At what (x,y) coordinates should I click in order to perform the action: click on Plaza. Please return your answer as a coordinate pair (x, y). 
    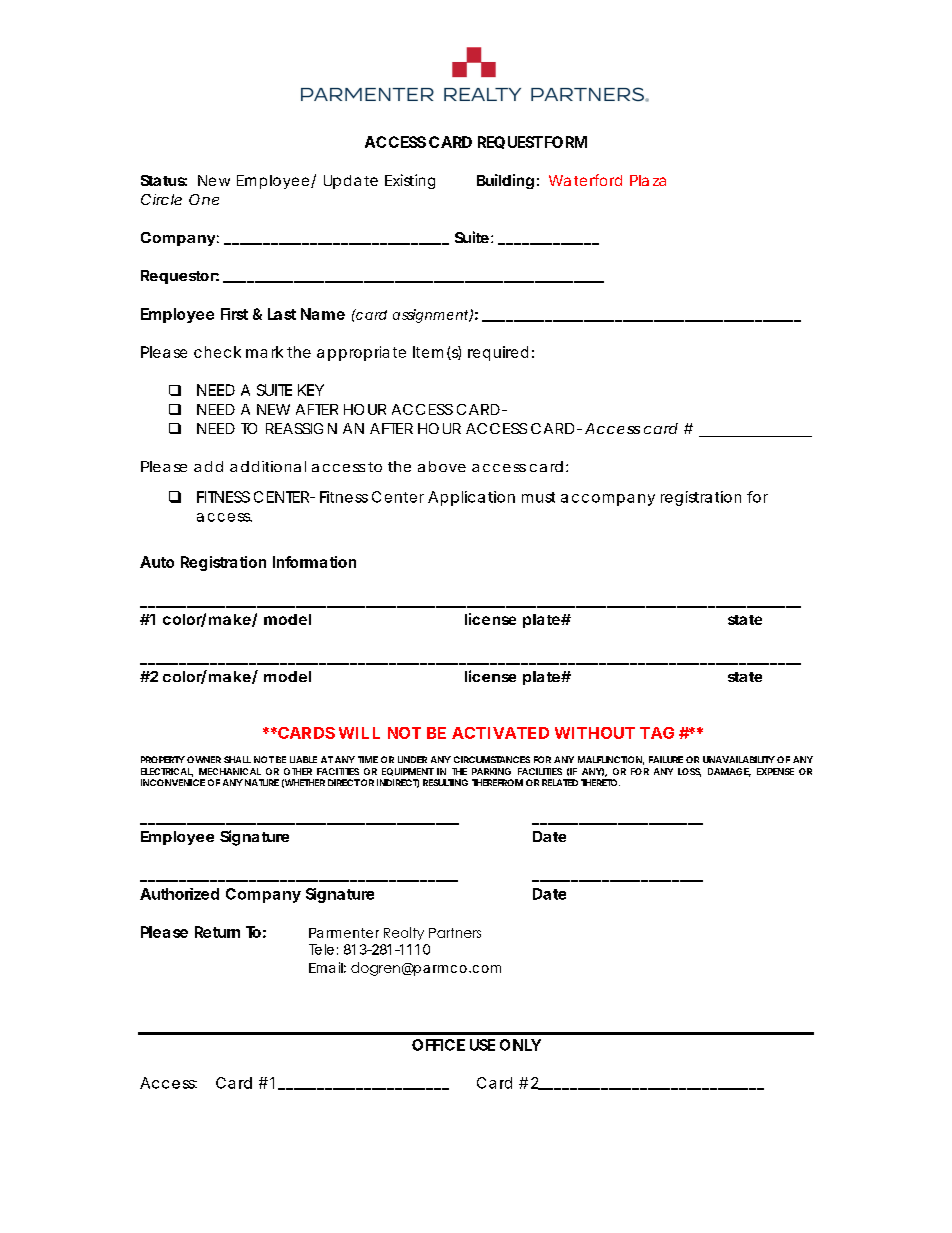
    Looking at the image, I should click on (648, 180).
